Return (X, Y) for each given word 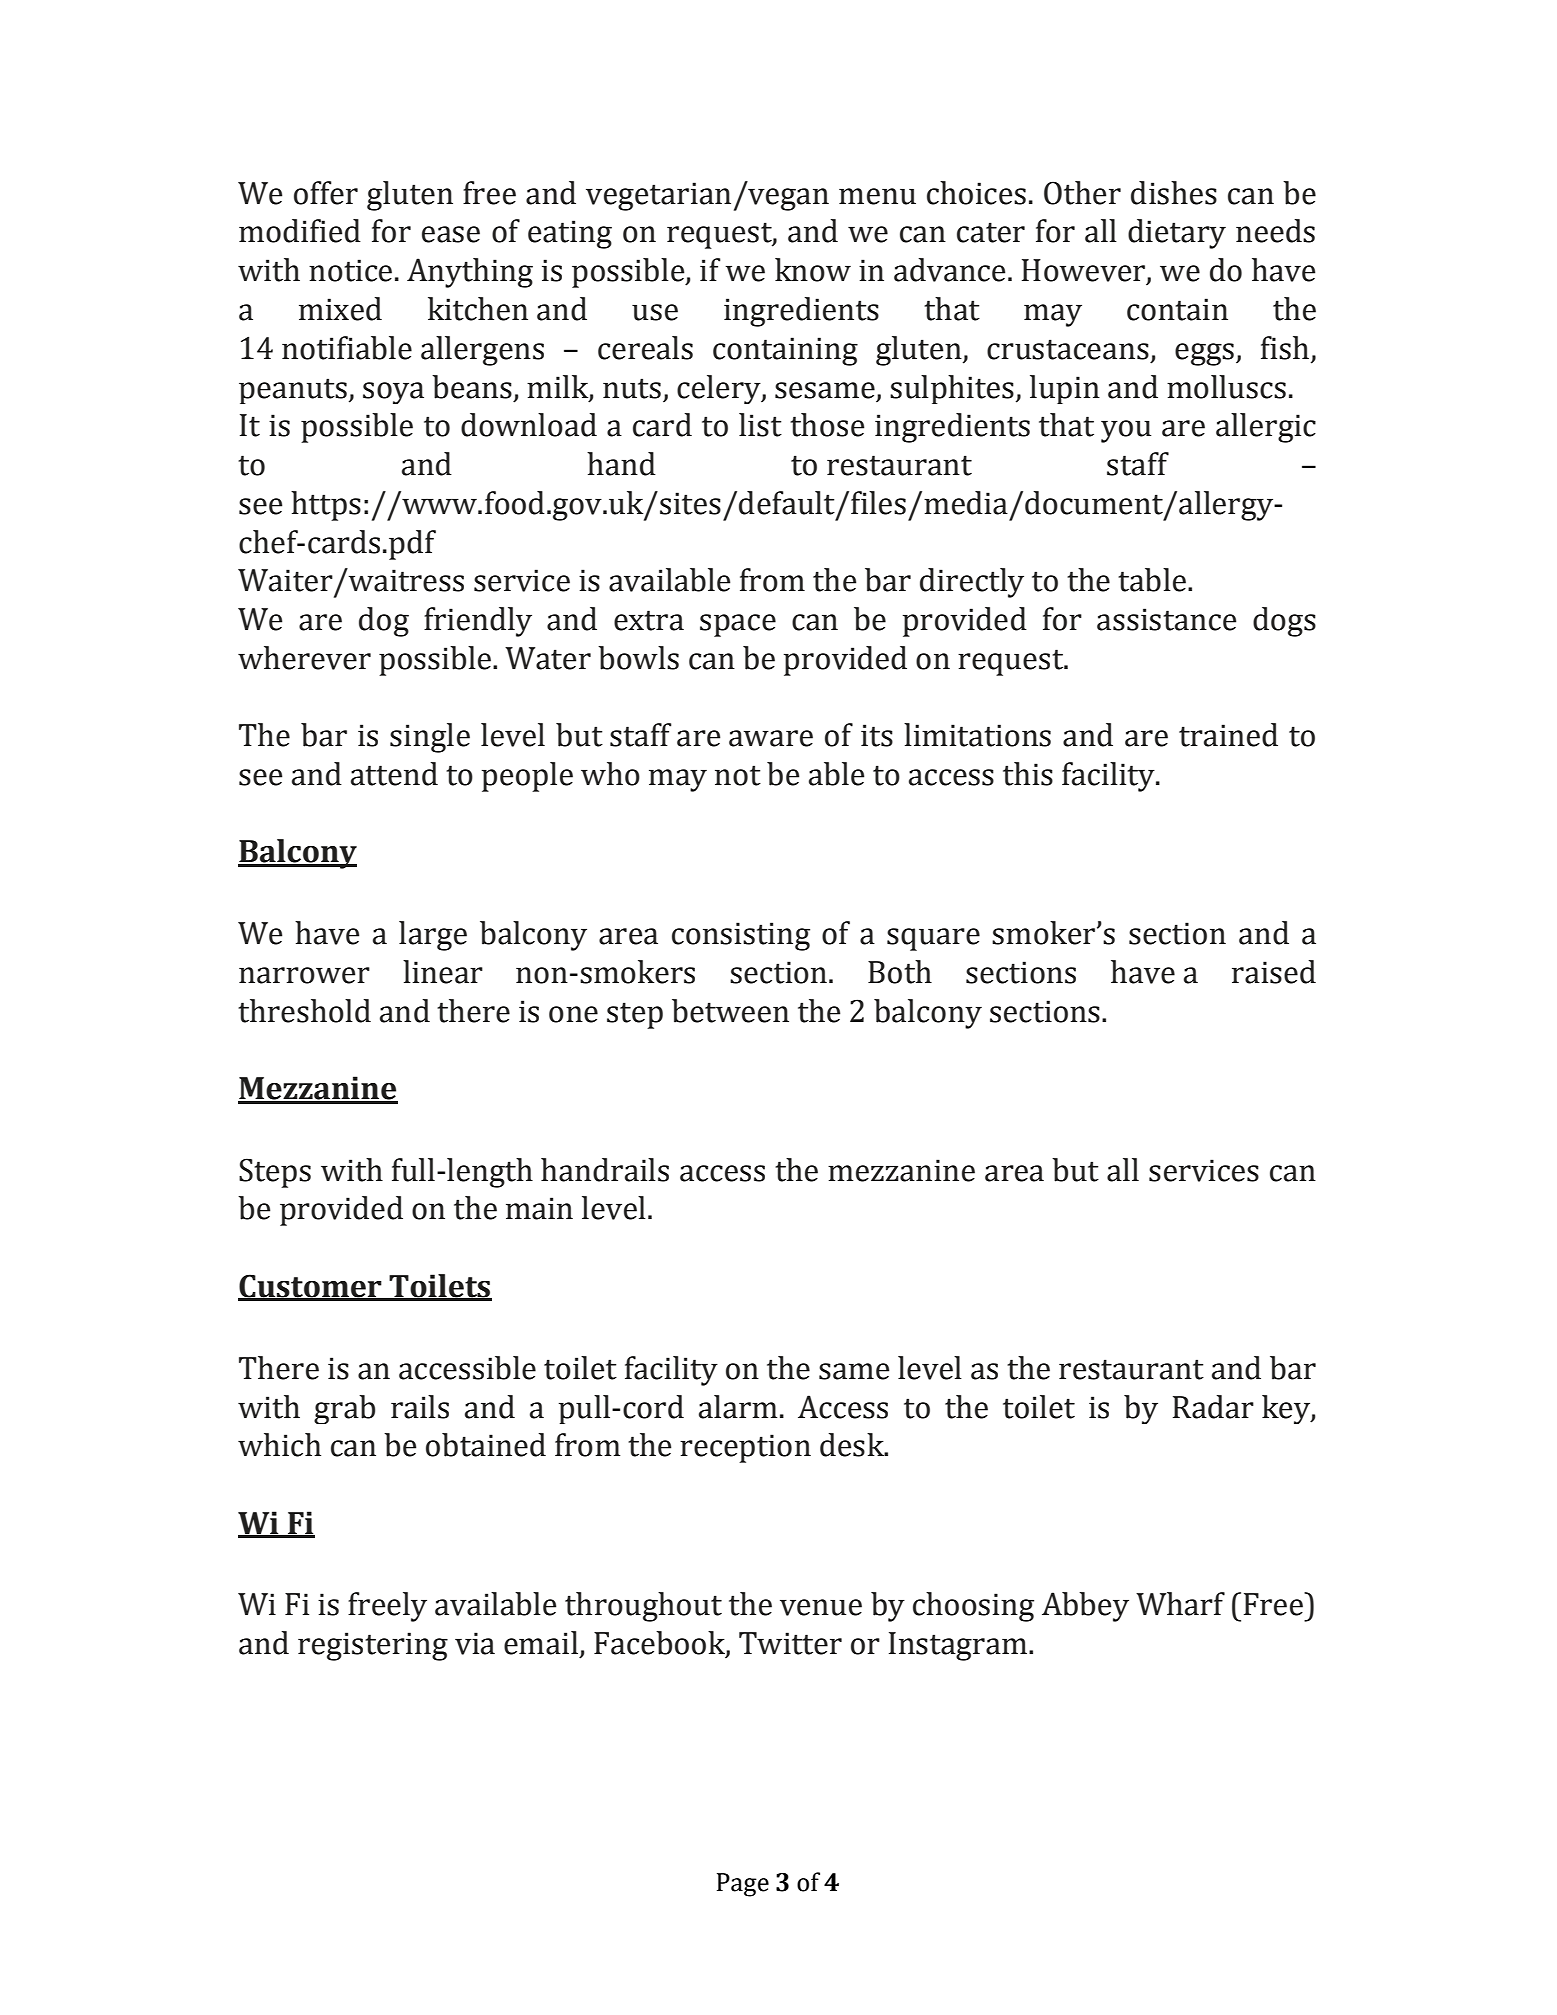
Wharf (1180, 1604)
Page (743, 1885)
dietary (1177, 234)
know (813, 270)
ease (451, 234)
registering (373, 1646)
